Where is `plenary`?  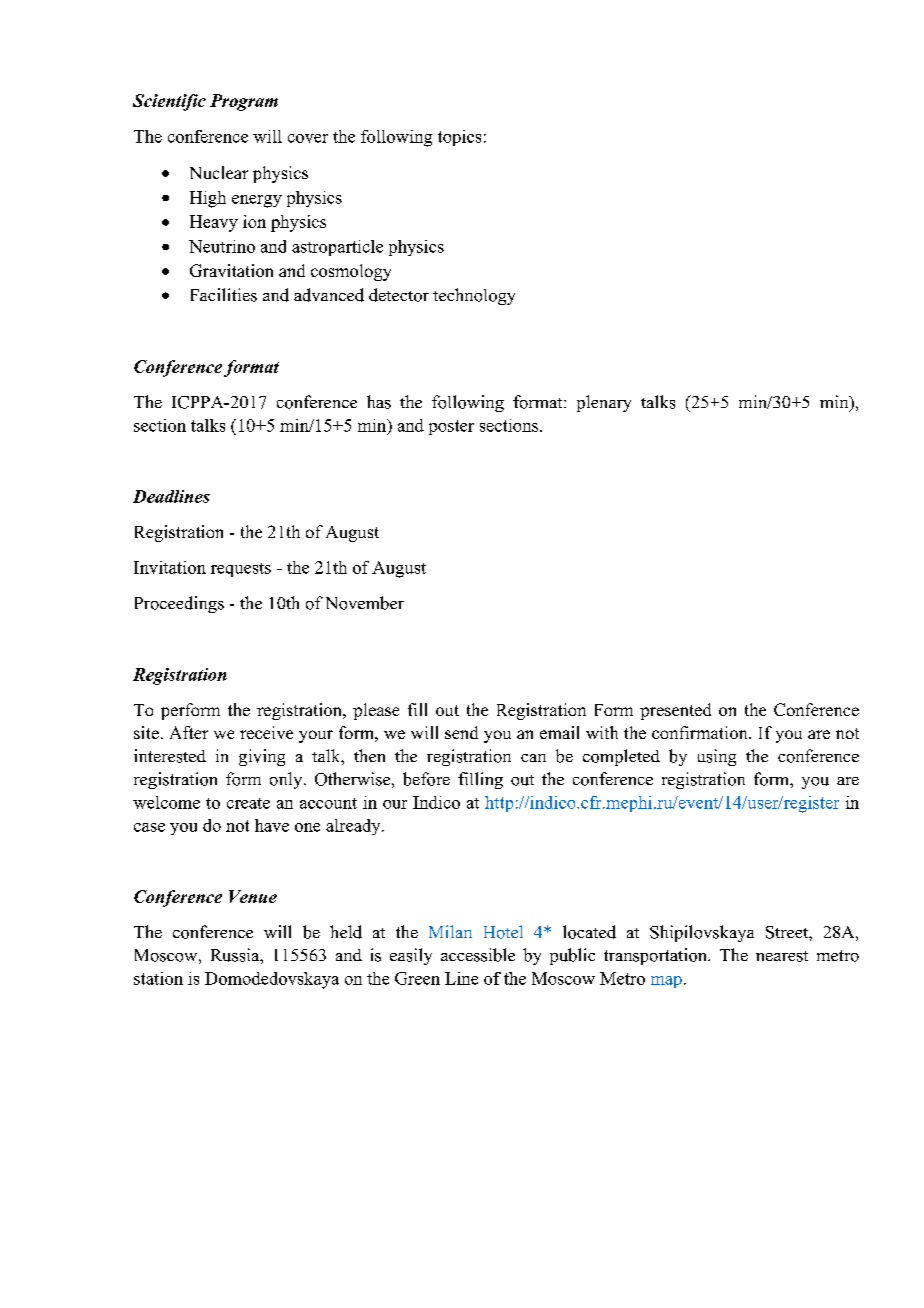
plenary is located at coordinates (604, 403).
